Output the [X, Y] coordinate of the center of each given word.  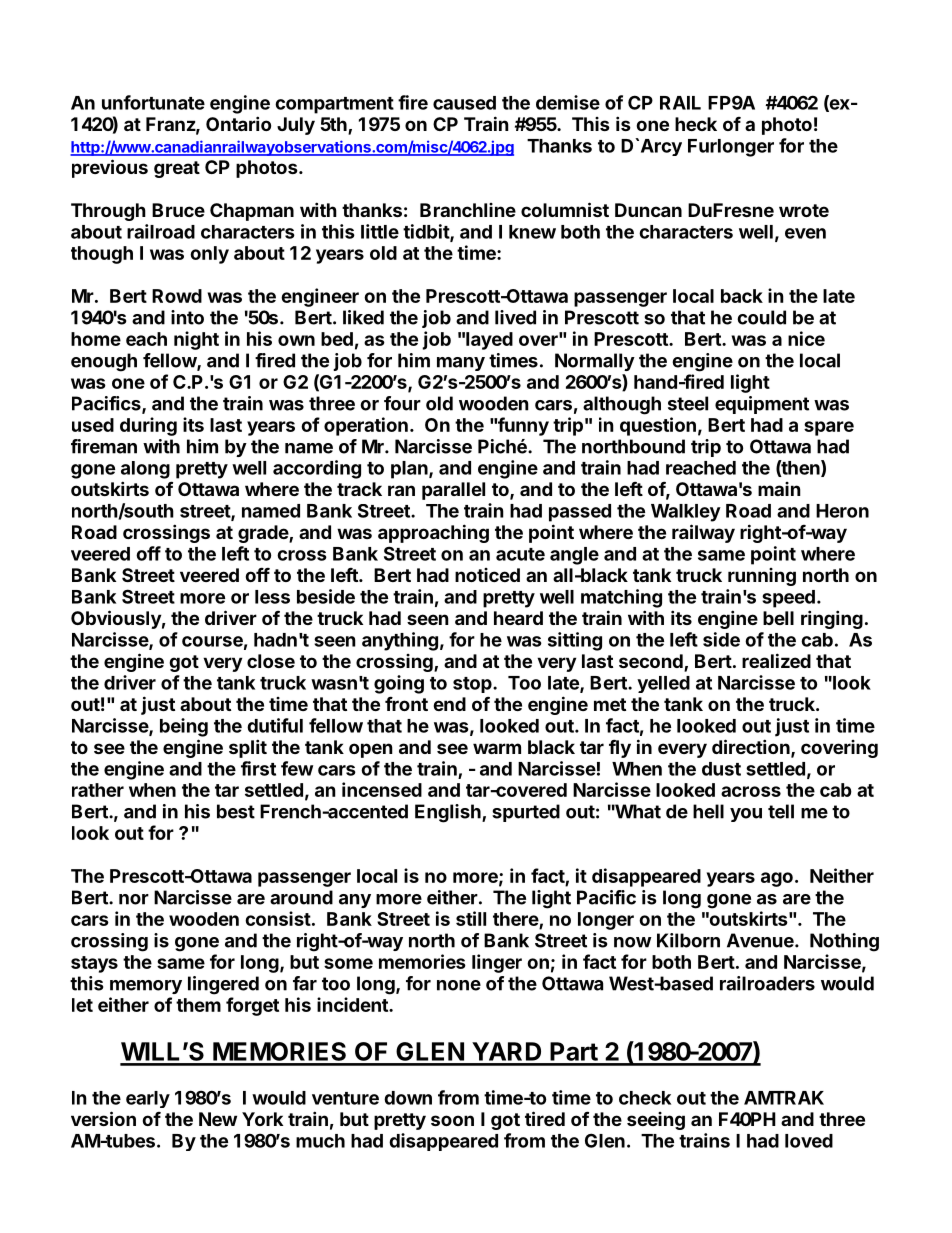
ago [777, 879]
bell [778, 618]
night [196, 340]
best [236, 811]
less [272, 597]
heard [518, 618]
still [471, 918]
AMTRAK [784, 1098]
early [148, 1099]
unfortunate [153, 102]
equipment [762, 405]
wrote [804, 210]
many [461, 364]
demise [568, 102]
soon [452, 1120]
